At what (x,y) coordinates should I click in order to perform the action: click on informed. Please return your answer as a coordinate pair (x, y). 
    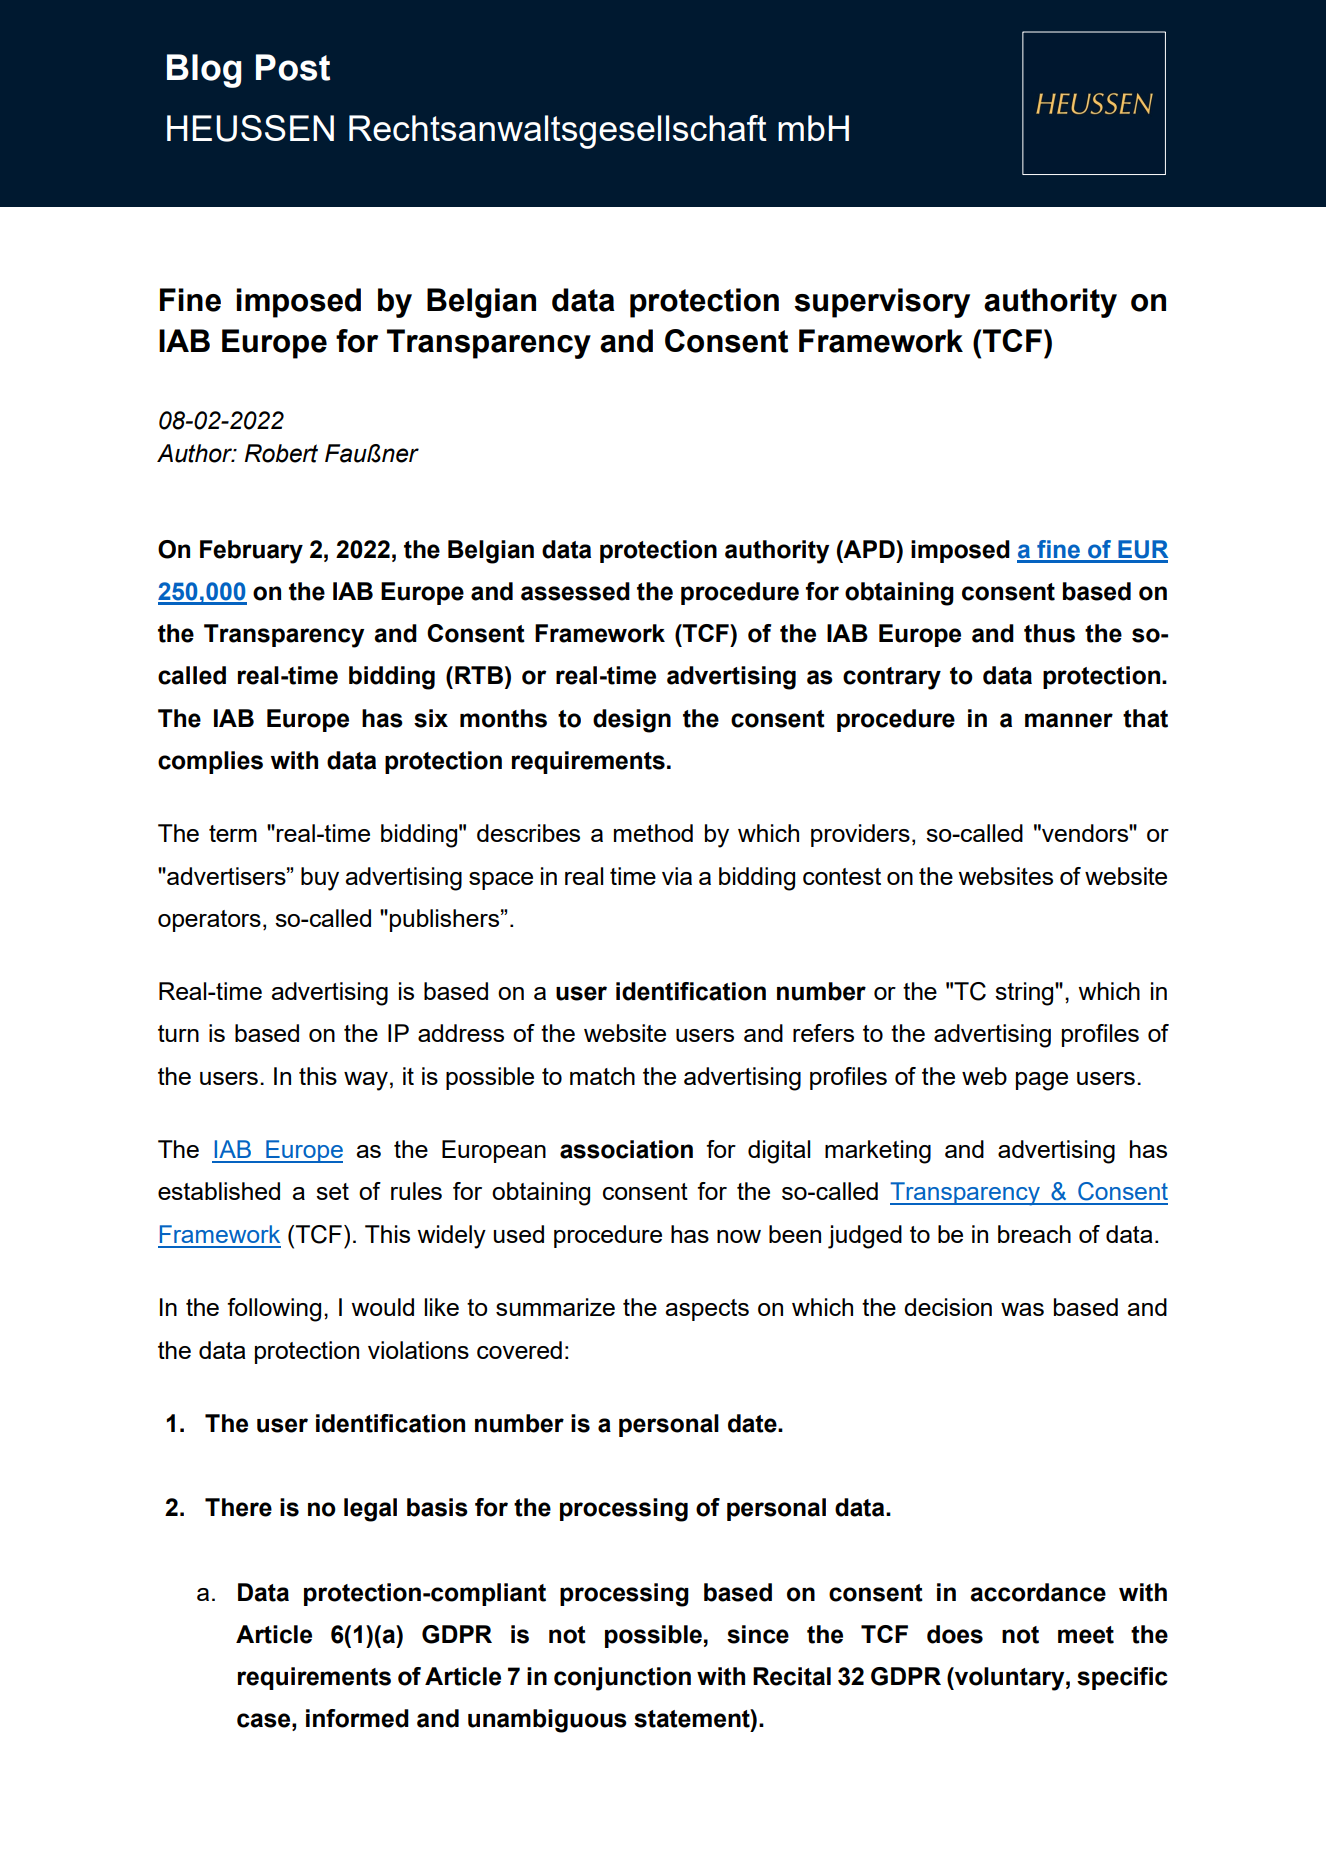
    Looking at the image, I should click on (357, 1718).
